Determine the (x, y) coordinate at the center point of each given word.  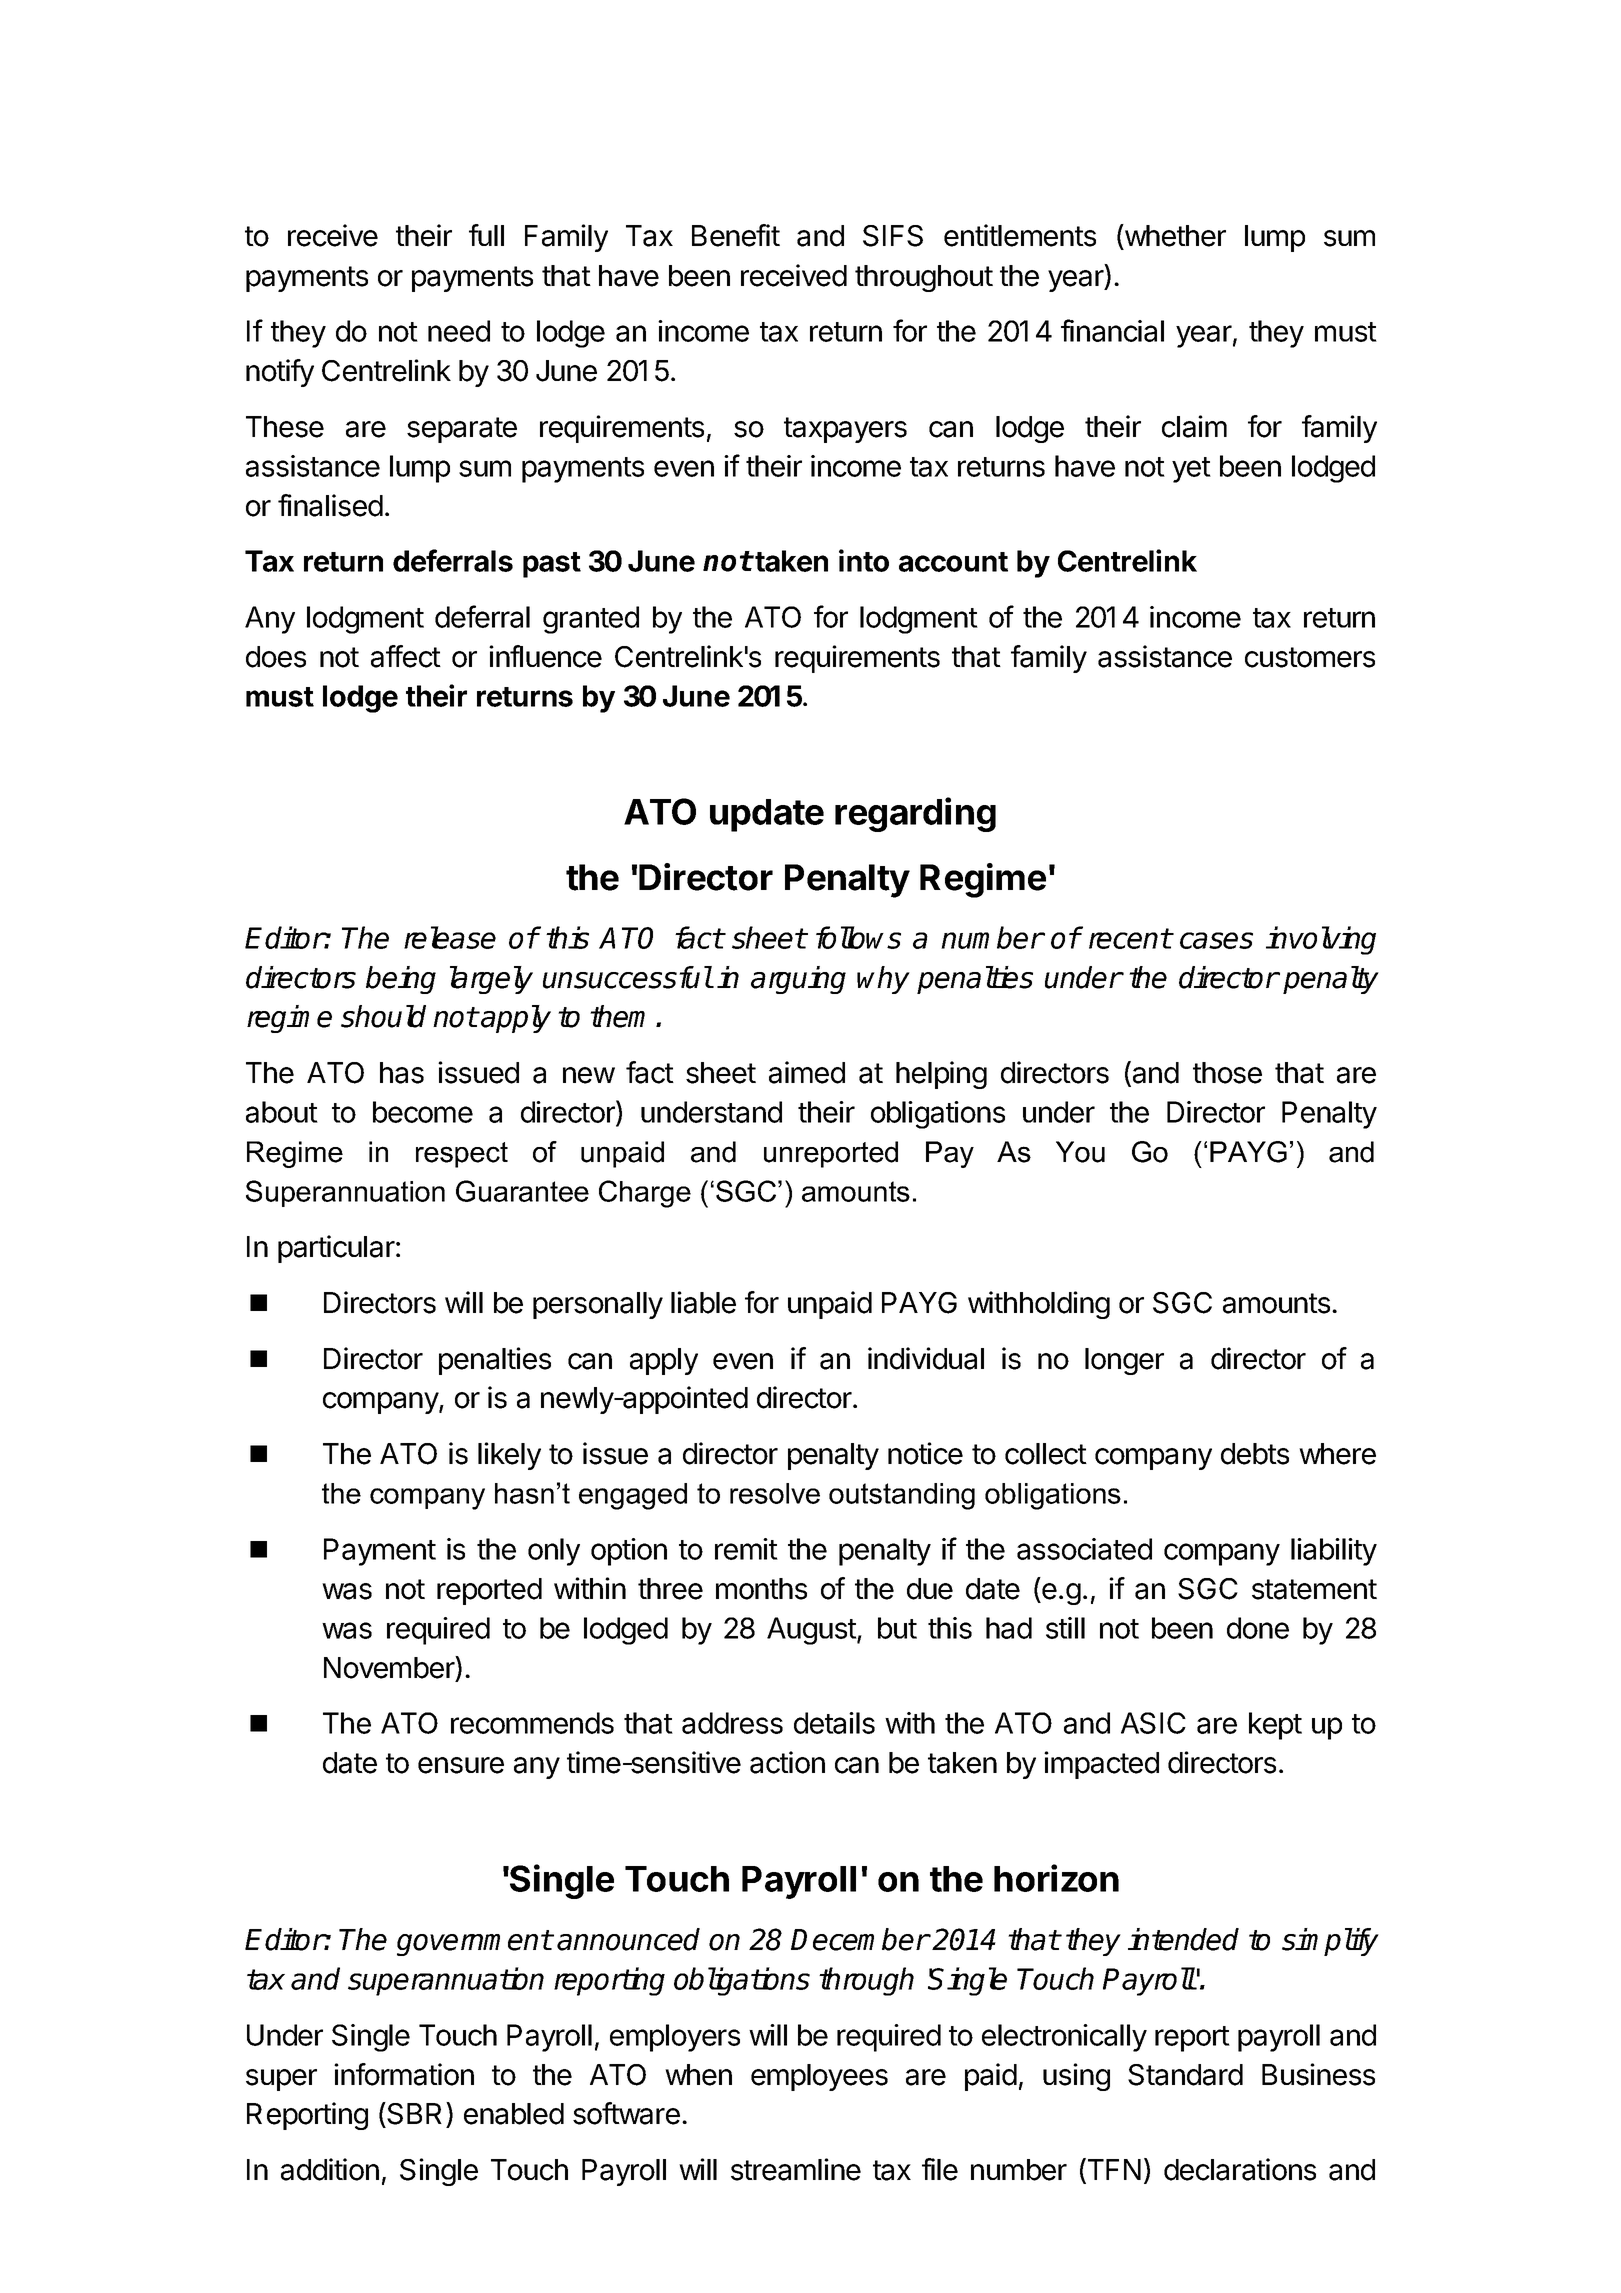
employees (819, 2077)
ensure (461, 1765)
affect (406, 656)
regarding (915, 814)
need (459, 331)
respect (462, 1155)
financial (1112, 330)
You (1080, 1152)
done (1258, 1628)
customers (1310, 657)
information (404, 2074)
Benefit (736, 235)
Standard (1185, 2075)
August (812, 1631)
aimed (807, 1072)
